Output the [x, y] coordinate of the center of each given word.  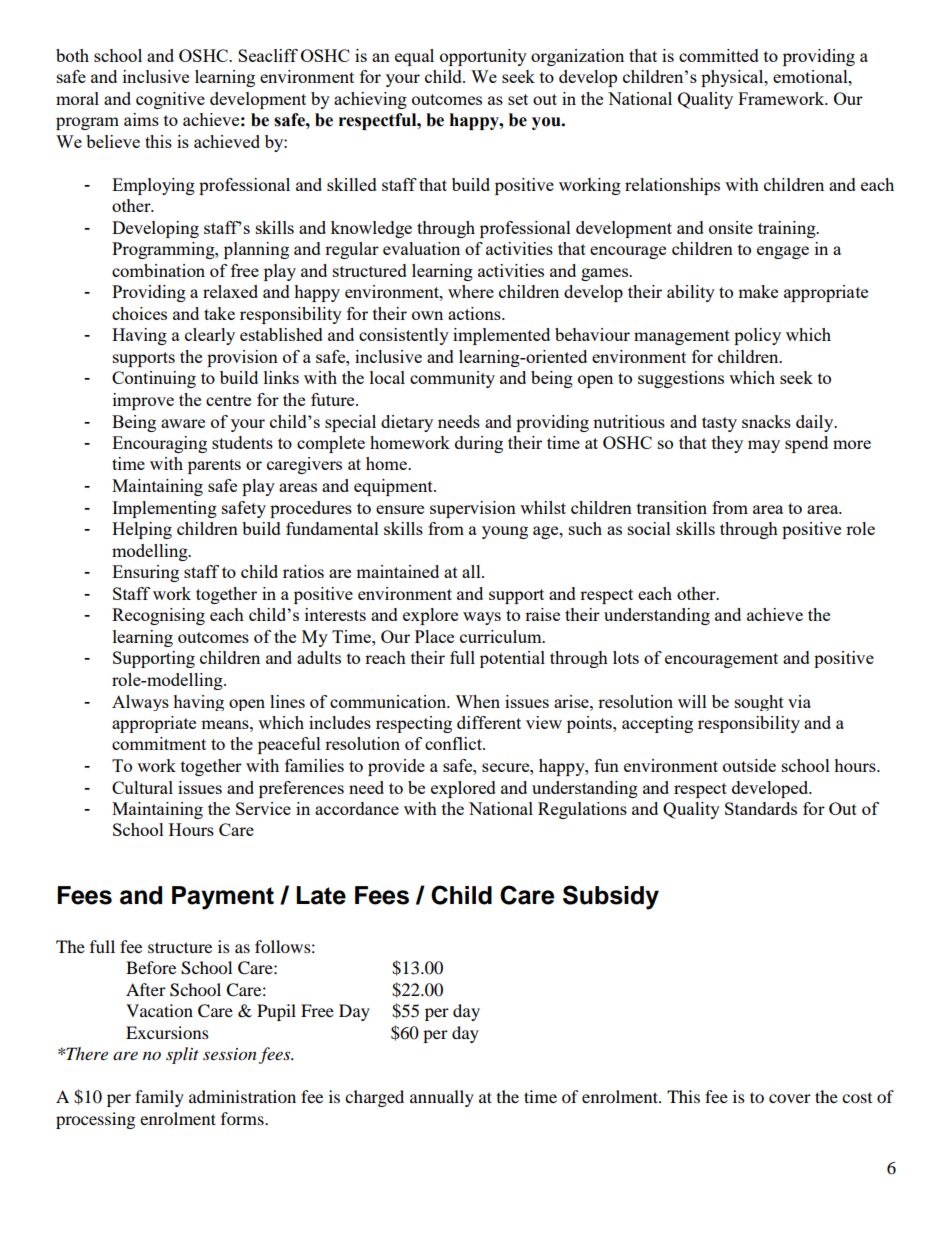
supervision [473, 509]
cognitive [170, 100]
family [159, 1098]
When [477, 701]
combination [158, 270]
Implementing [164, 509]
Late [321, 895]
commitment [159, 743]
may [764, 446]
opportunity [483, 57]
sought [759, 703]
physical [733, 78]
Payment [223, 898]
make [758, 291]
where [471, 291]
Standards [761, 808]
